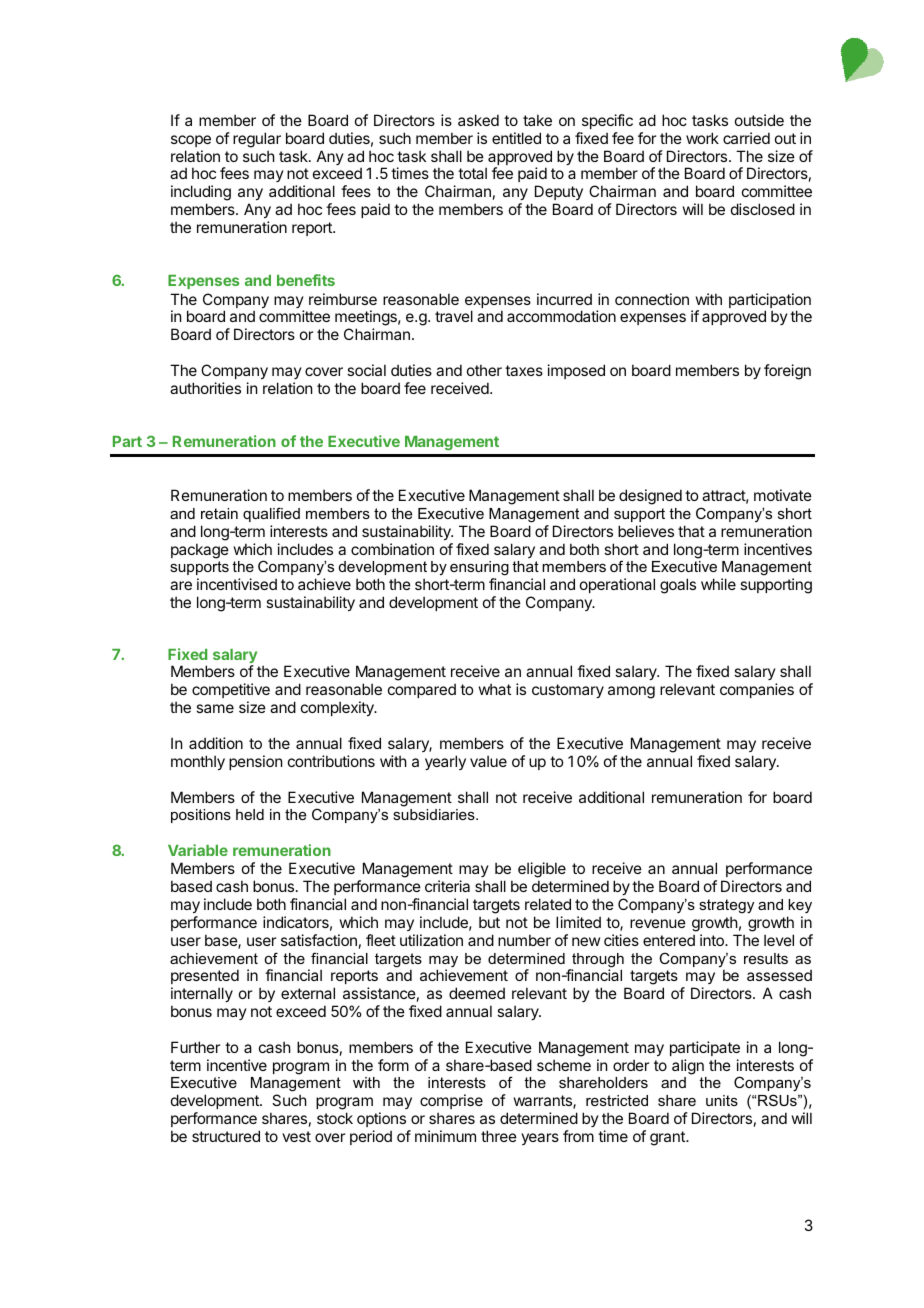 The height and width of the page is (1308, 924). Describe the element at coordinates (484, 370) in the page. I see `other` at that location.
